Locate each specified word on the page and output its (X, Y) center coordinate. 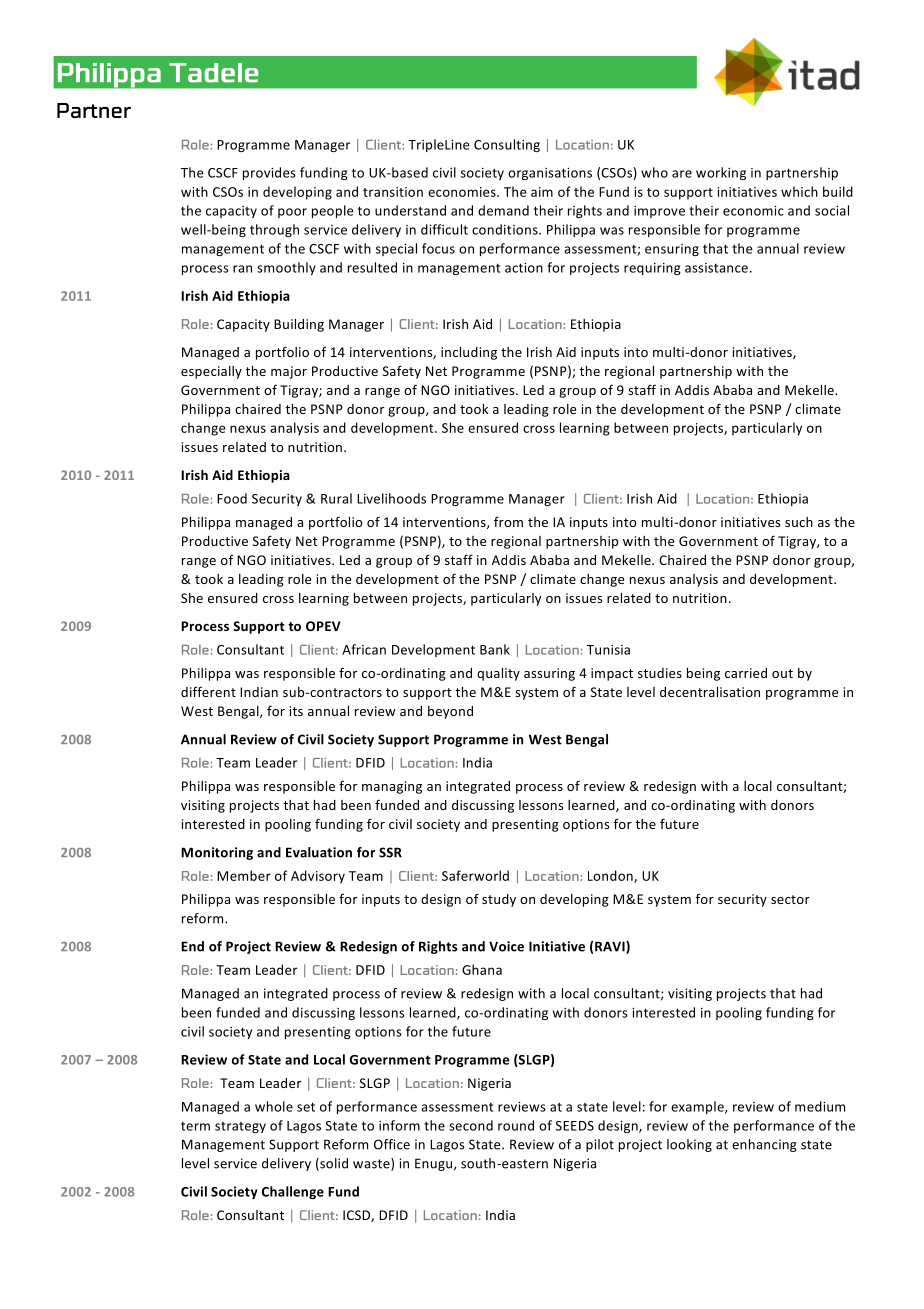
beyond (450, 712)
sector (790, 899)
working (721, 173)
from (508, 521)
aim (542, 192)
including (469, 353)
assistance (716, 268)
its (296, 711)
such (799, 522)
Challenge (293, 1192)
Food (232, 498)
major (289, 372)
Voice (506, 946)
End (192, 946)
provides (269, 173)
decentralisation (710, 692)
